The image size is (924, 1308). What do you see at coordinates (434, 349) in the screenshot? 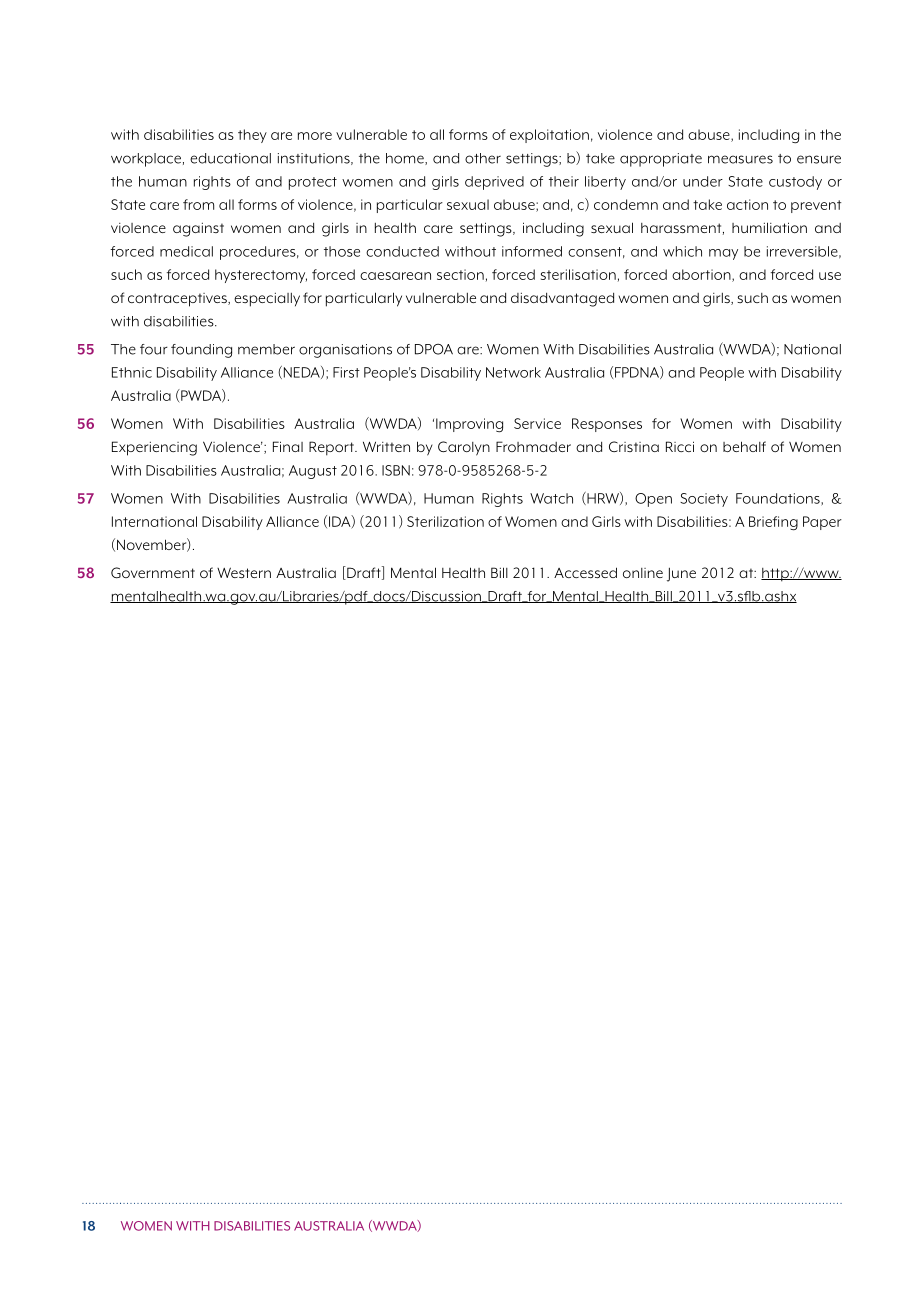
I see `DPOA` at bounding box center [434, 349].
